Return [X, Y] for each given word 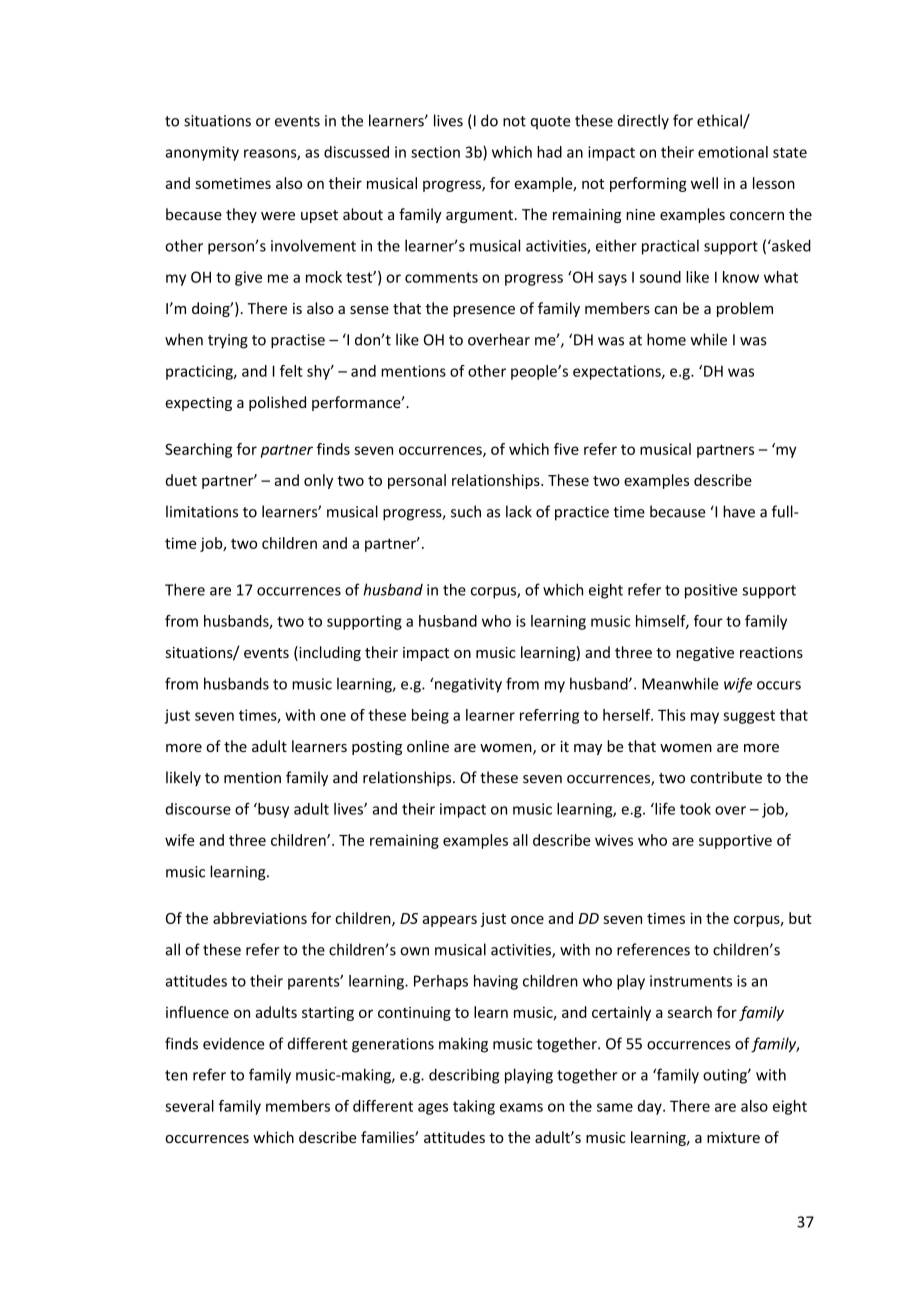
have [739, 511]
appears [449, 921]
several [189, 1106]
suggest [749, 717]
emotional [733, 152]
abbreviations [260, 918]
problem [745, 309]
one [333, 716]
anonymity [202, 153]
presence [484, 311]
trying [228, 341]
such [466, 511]
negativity [468, 685]
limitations [202, 511]
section [435, 152]
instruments [691, 981]
